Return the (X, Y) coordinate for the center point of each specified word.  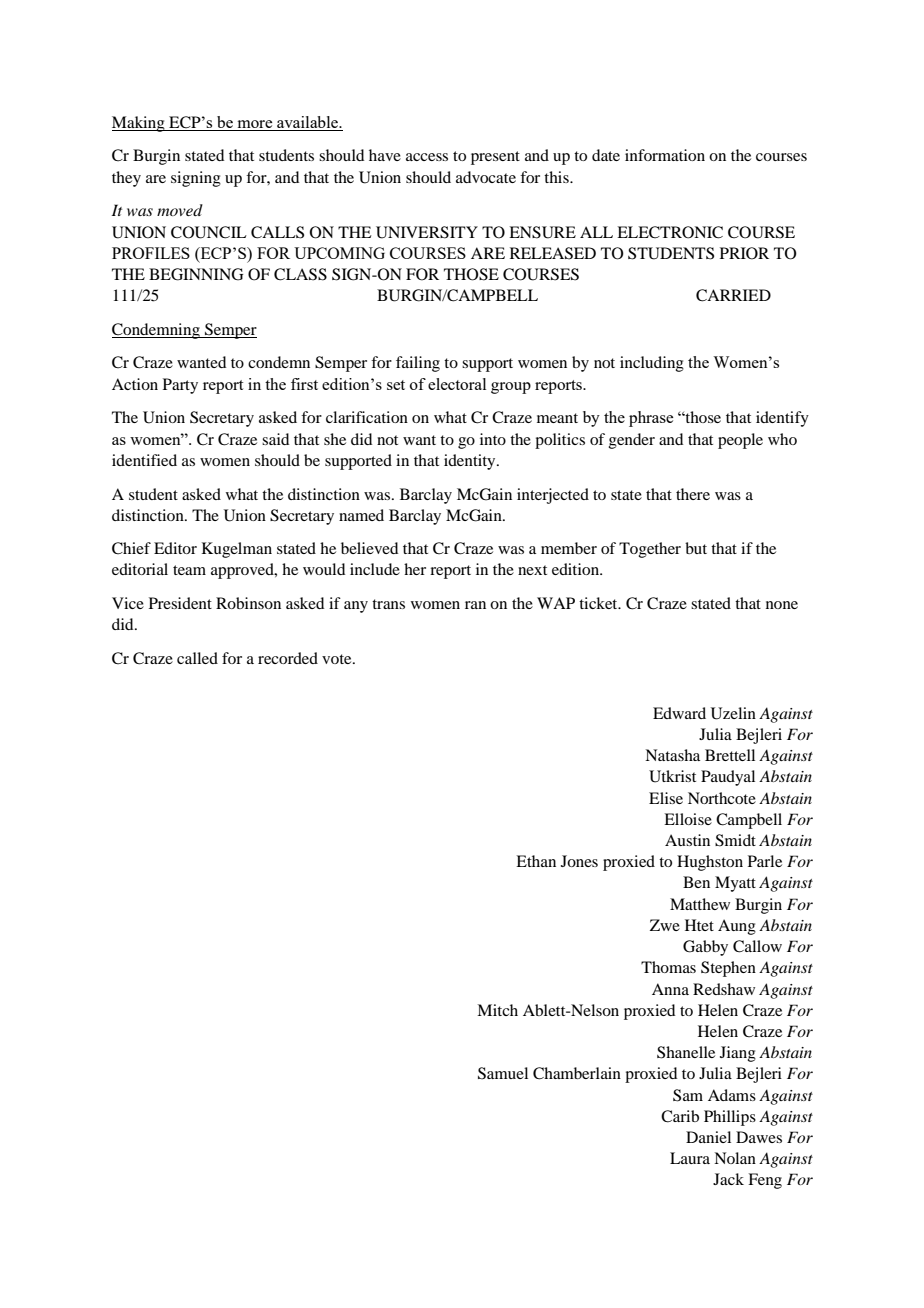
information (665, 155)
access (427, 157)
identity (471, 462)
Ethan (536, 861)
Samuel (503, 1073)
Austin (687, 840)
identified (144, 460)
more (255, 125)
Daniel (708, 1137)
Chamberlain (577, 1073)
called (197, 658)
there (693, 494)
